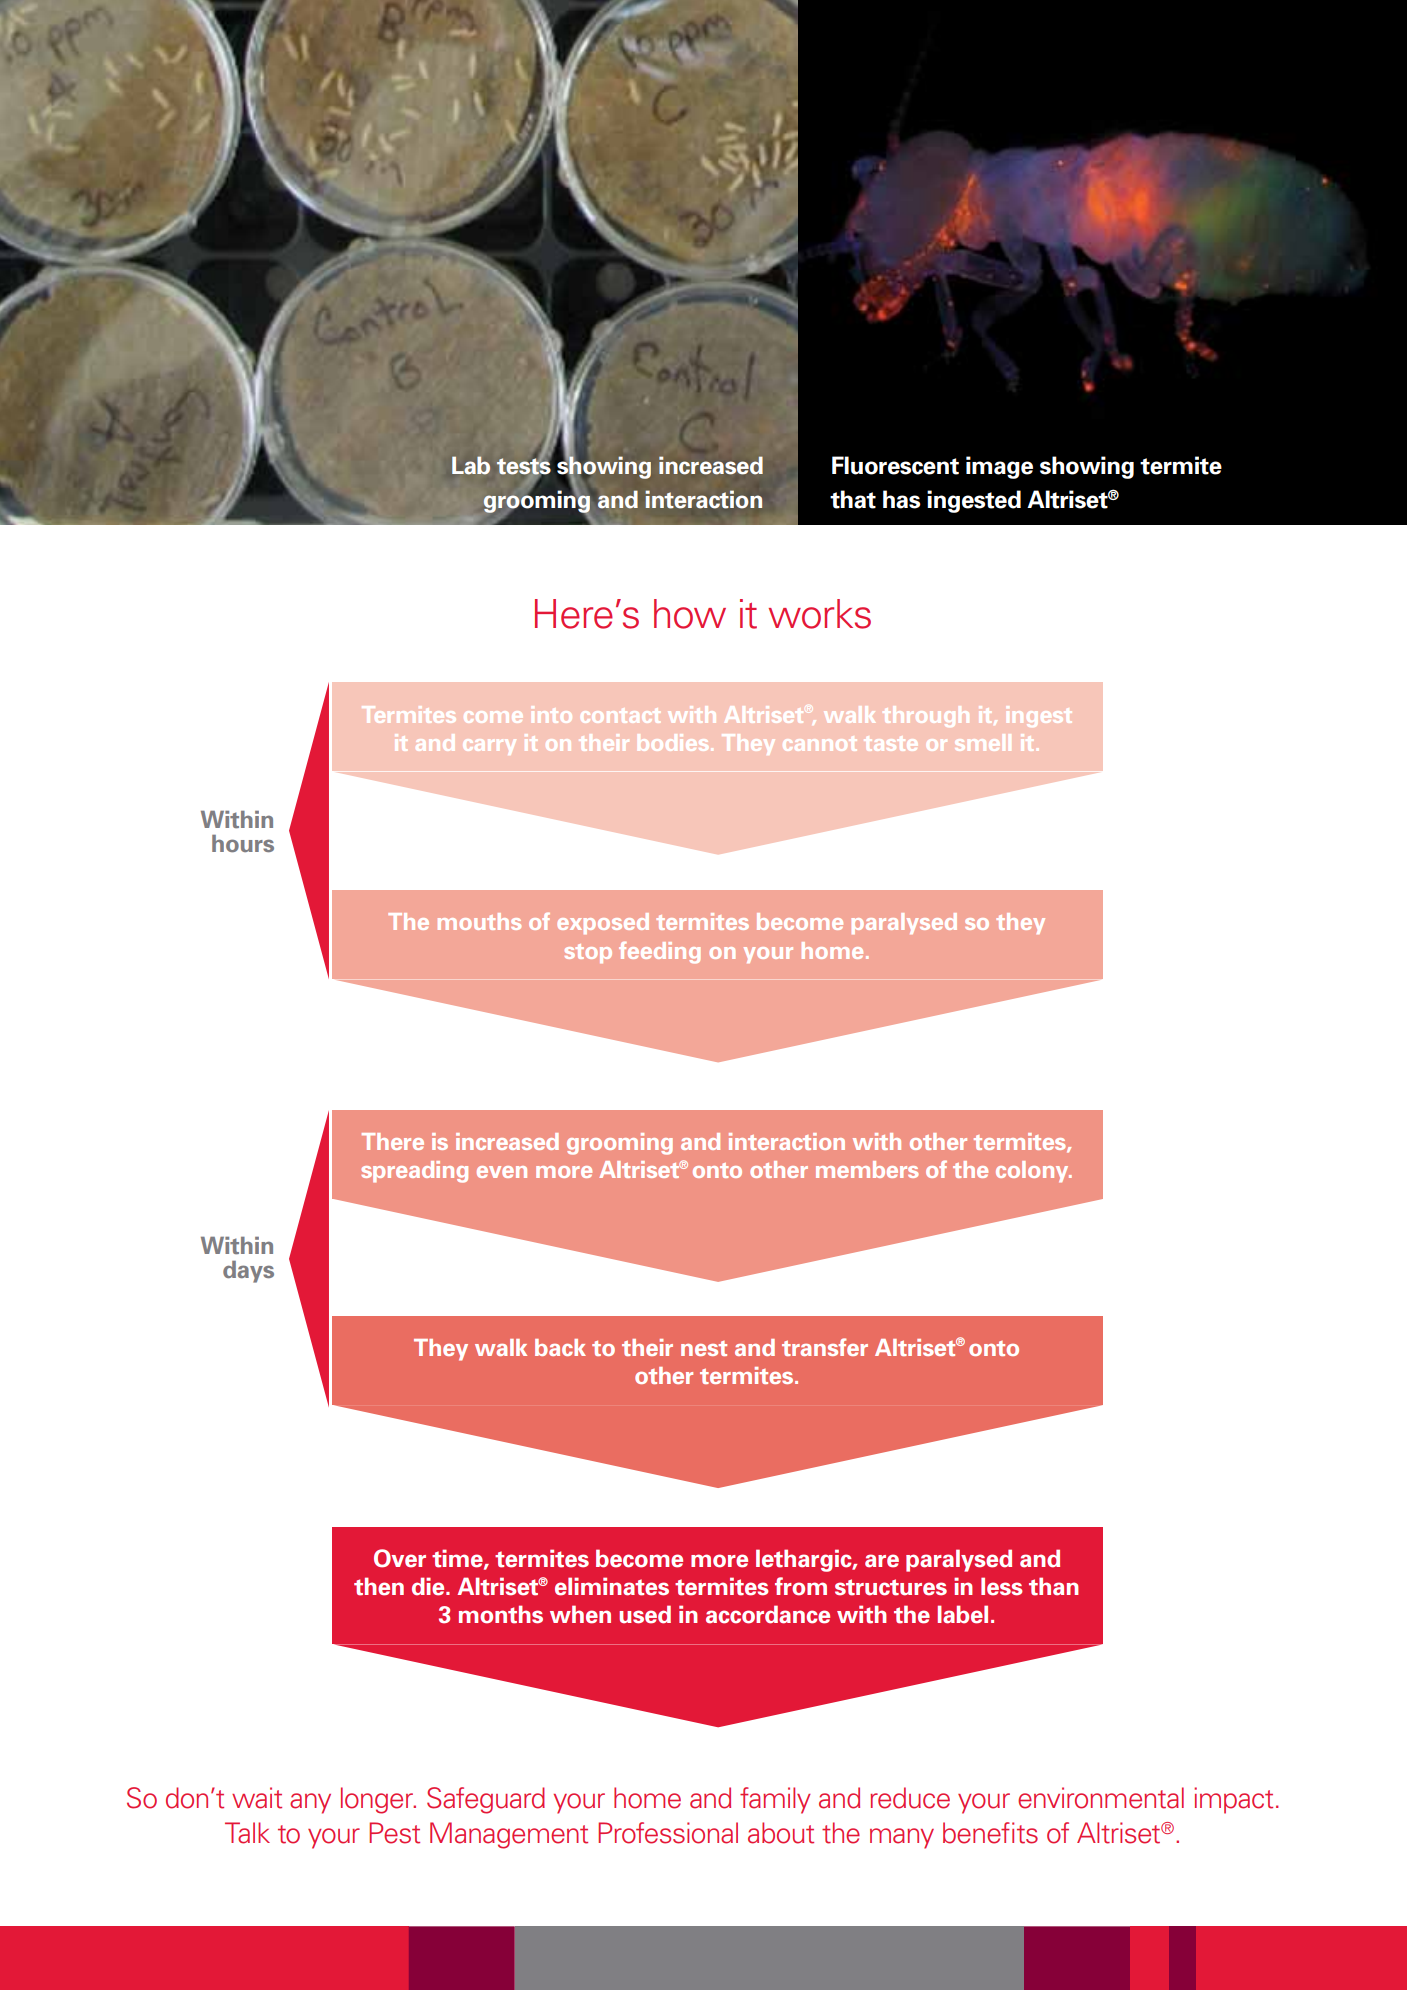 This page has width=1407, height=1990. Describe the element at coordinates (378, 1800) in the page. I see `longer` at that location.
